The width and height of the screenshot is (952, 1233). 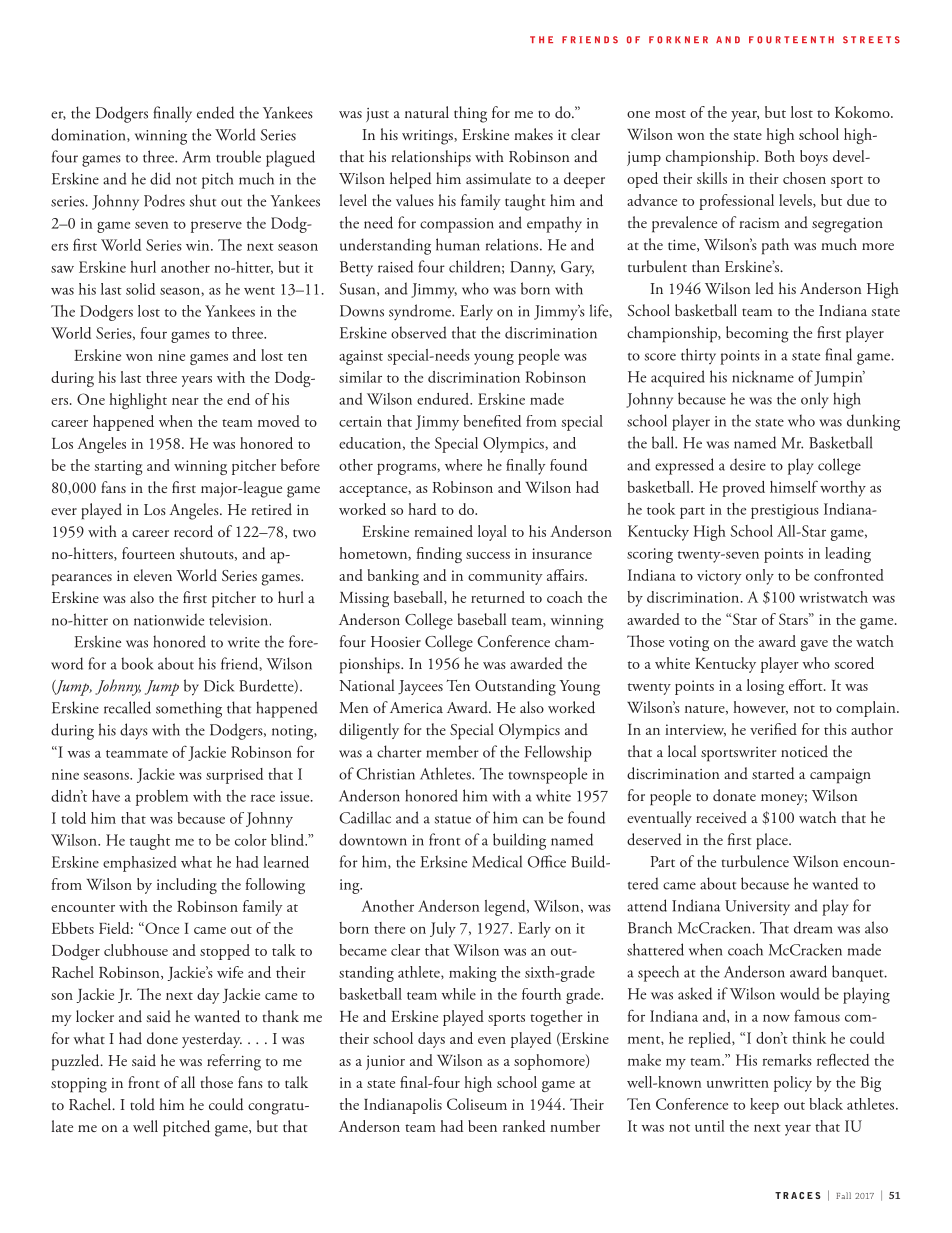 I want to click on including, so click(x=187, y=886).
